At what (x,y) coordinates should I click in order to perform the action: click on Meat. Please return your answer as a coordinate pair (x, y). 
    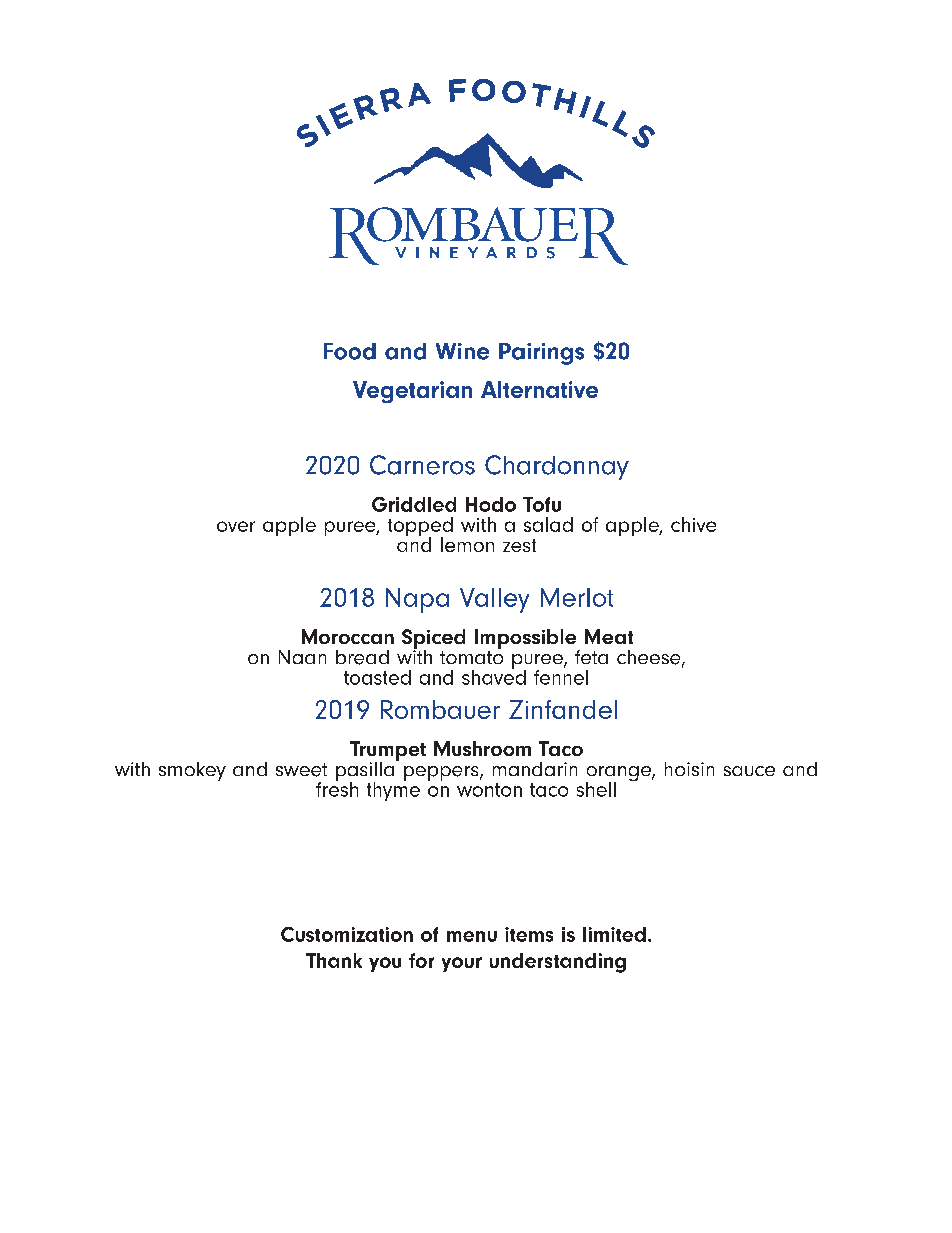
    Looking at the image, I should click on (609, 636).
